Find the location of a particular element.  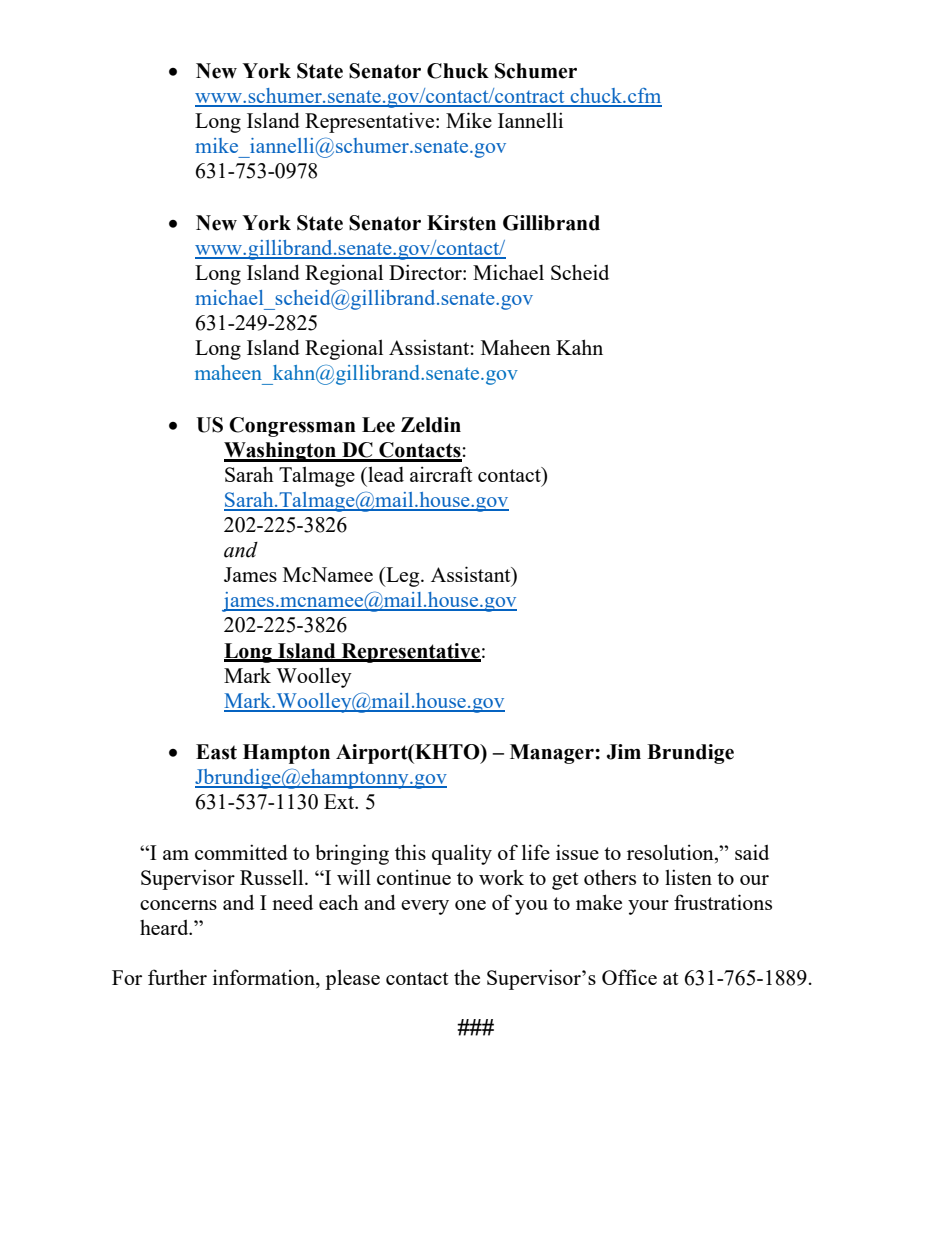

aircraft is located at coordinates (441, 474).
